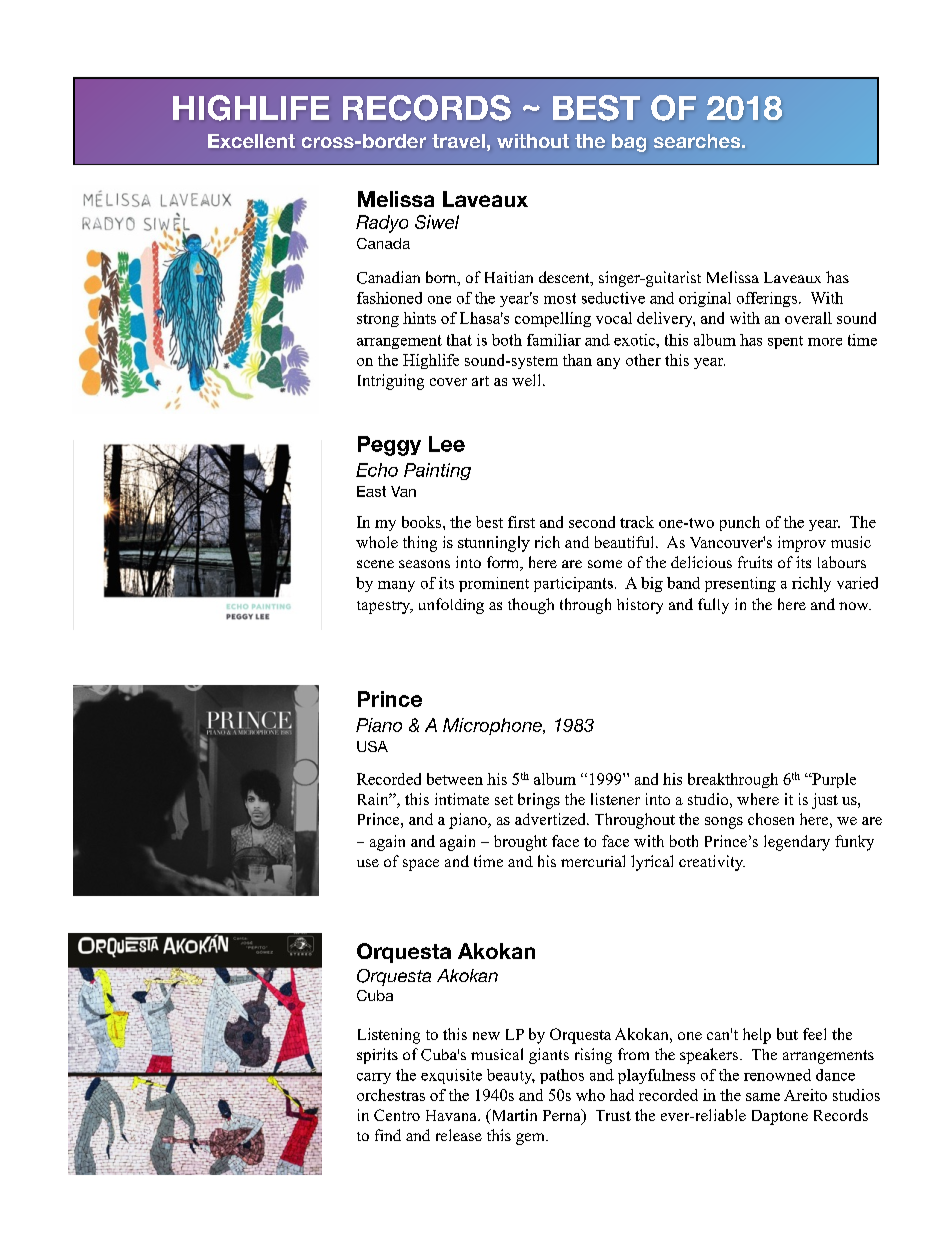 This screenshot has width=952, height=1233. What do you see at coordinates (562, 1076) in the screenshot?
I see `pathos` at bounding box center [562, 1076].
